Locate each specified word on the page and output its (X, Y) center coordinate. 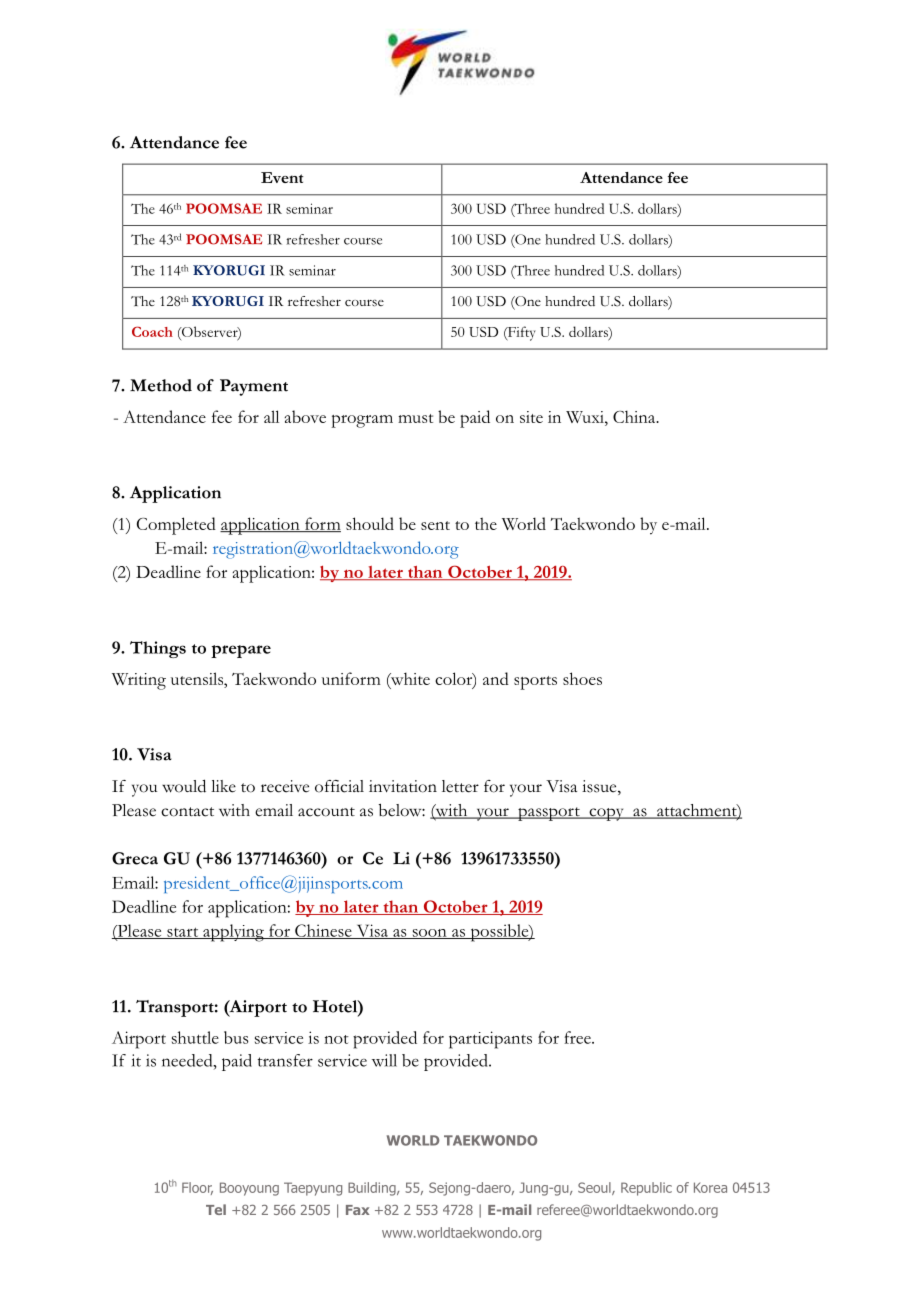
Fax (358, 1210)
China (635, 416)
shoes (582, 678)
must (415, 418)
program (362, 421)
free (578, 1037)
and (496, 678)
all (271, 416)
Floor (197, 1188)
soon (429, 934)
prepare (241, 651)
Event (282, 177)
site (531, 417)
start (183, 933)
